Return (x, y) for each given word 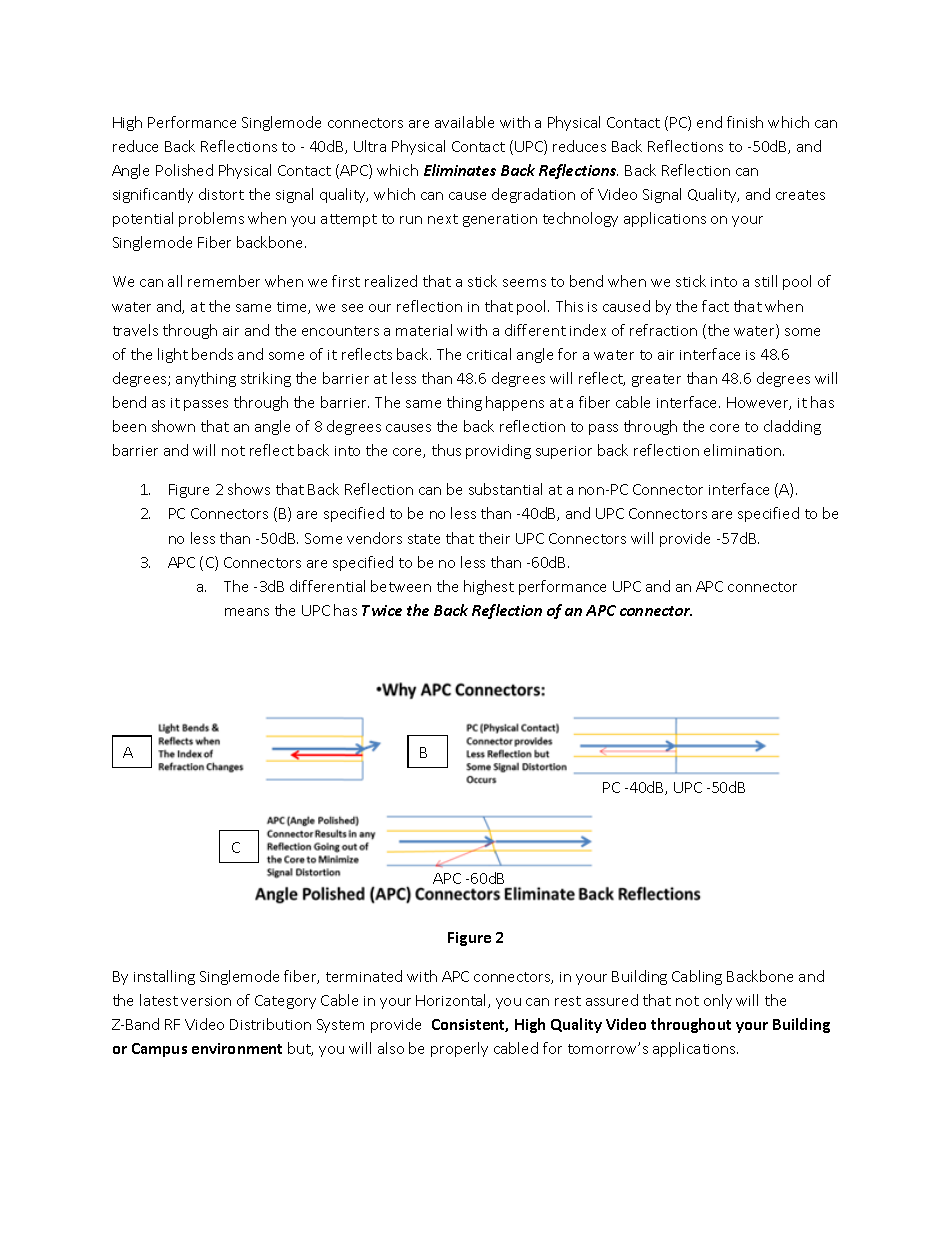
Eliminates (460, 170)
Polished (184, 170)
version (206, 1001)
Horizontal (452, 1001)
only (718, 1001)
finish (745, 122)
